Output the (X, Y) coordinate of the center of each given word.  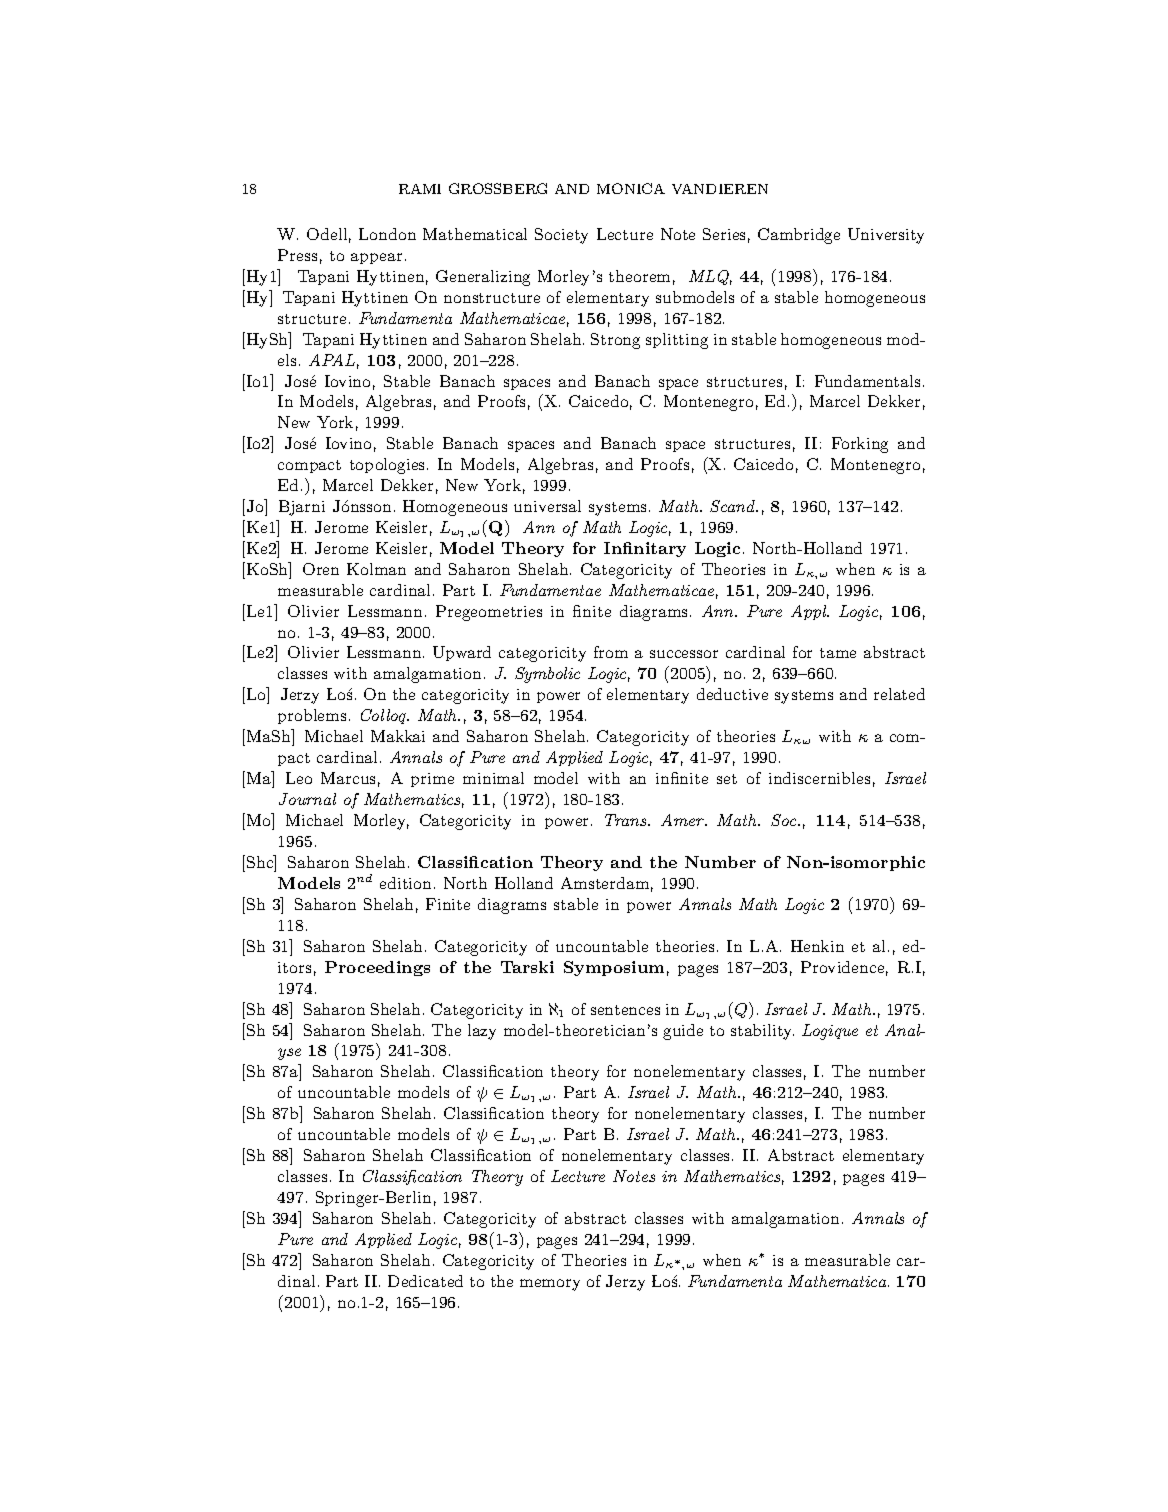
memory (550, 1285)
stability (762, 1032)
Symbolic (547, 675)
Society (561, 236)
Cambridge (799, 236)
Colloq (385, 716)
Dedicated (425, 1281)
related (899, 694)
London (387, 234)
